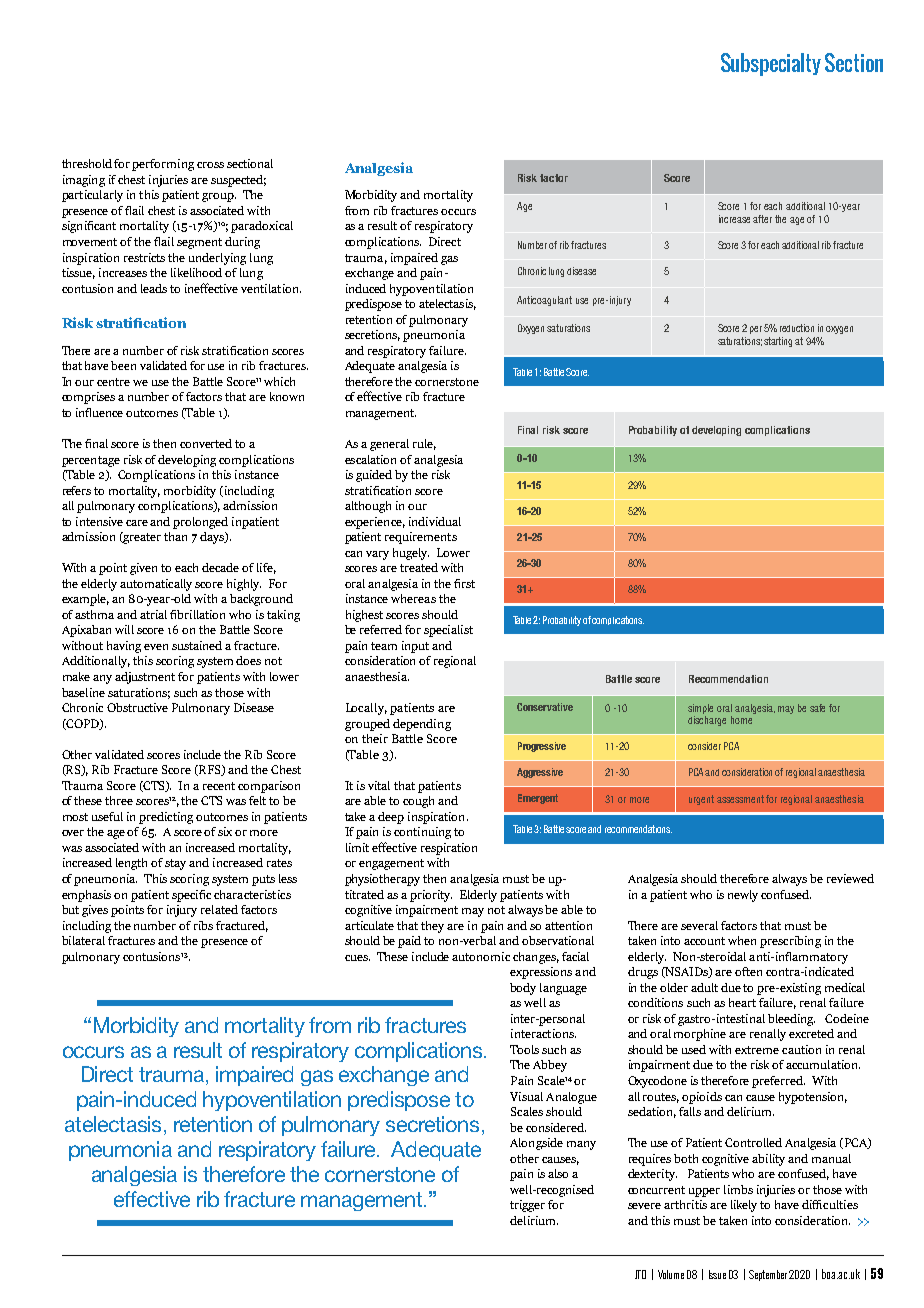 This screenshot has height=1308, width=924. What do you see at coordinates (163, 165) in the screenshot?
I see `performing` at bounding box center [163, 165].
